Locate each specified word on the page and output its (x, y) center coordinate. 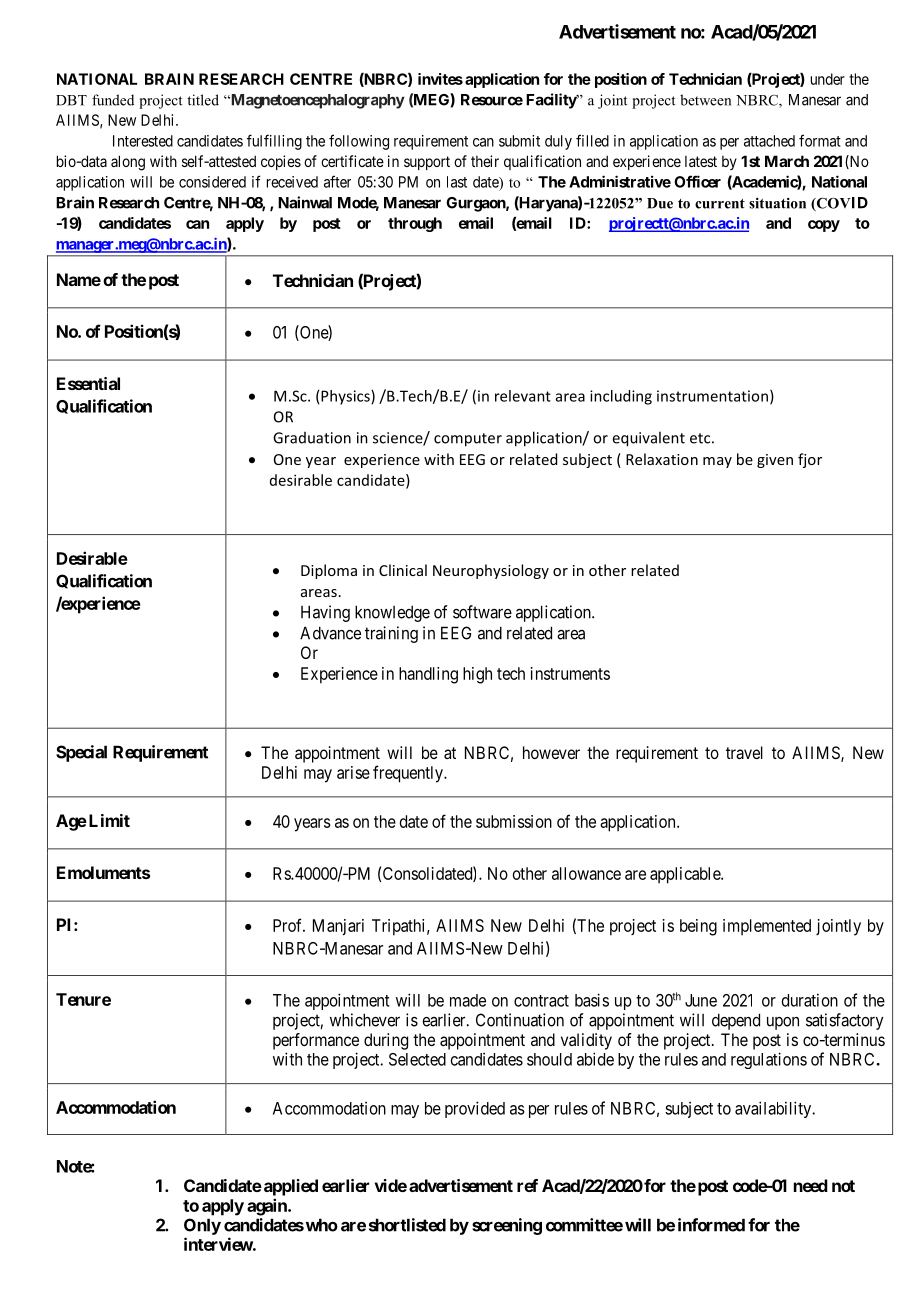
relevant (523, 396)
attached (769, 141)
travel (744, 752)
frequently (409, 774)
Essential (88, 383)
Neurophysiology (491, 571)
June (701, 1000)
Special (81, 753)
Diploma (329, 571)
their (485, 161)
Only (202, 1226)
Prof (289, 925)
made (468, 1000)
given (775, 461)
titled (203, 100)
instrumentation (712, 396)
